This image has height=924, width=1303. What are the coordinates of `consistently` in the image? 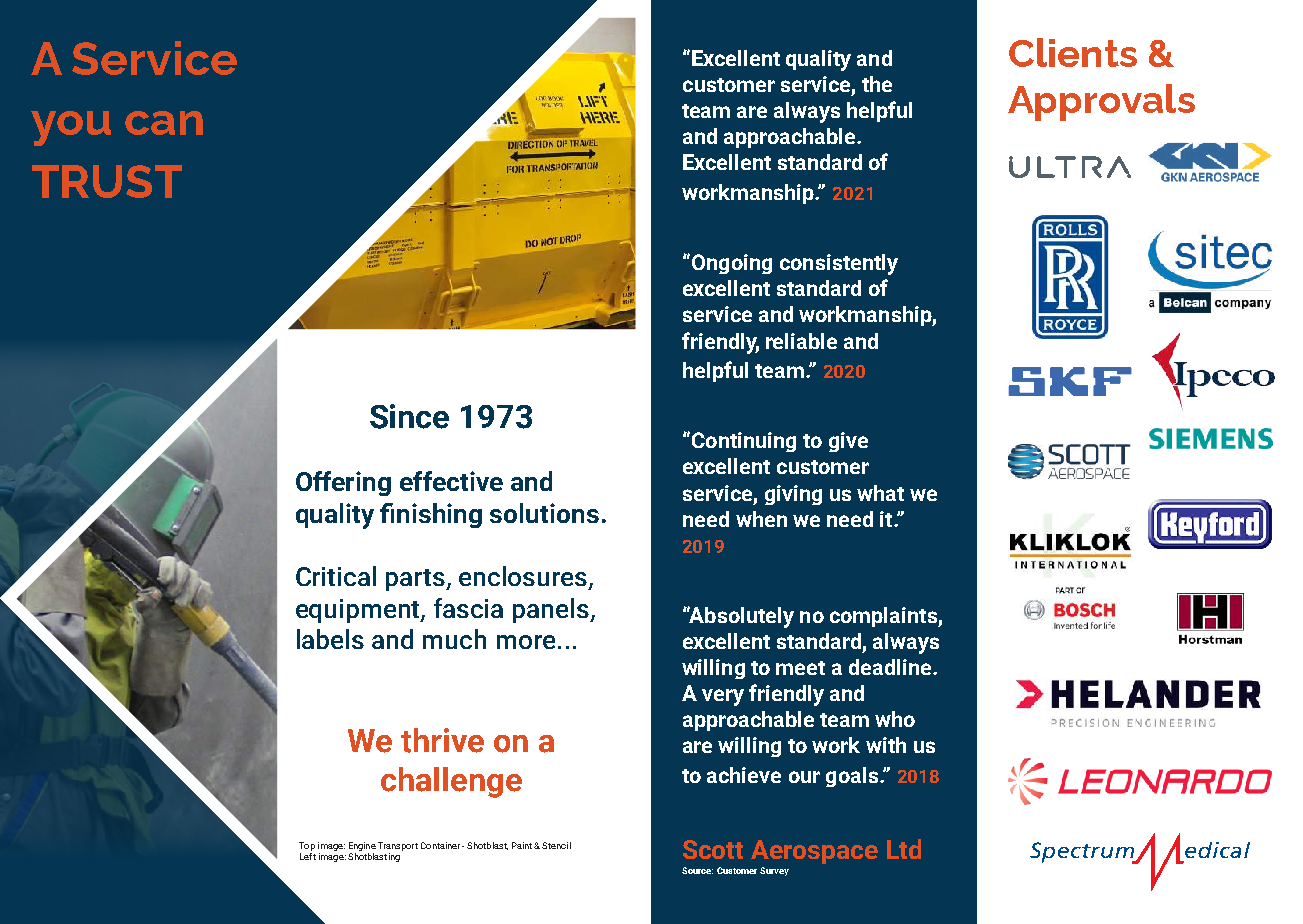 It's located at (839, 264).
